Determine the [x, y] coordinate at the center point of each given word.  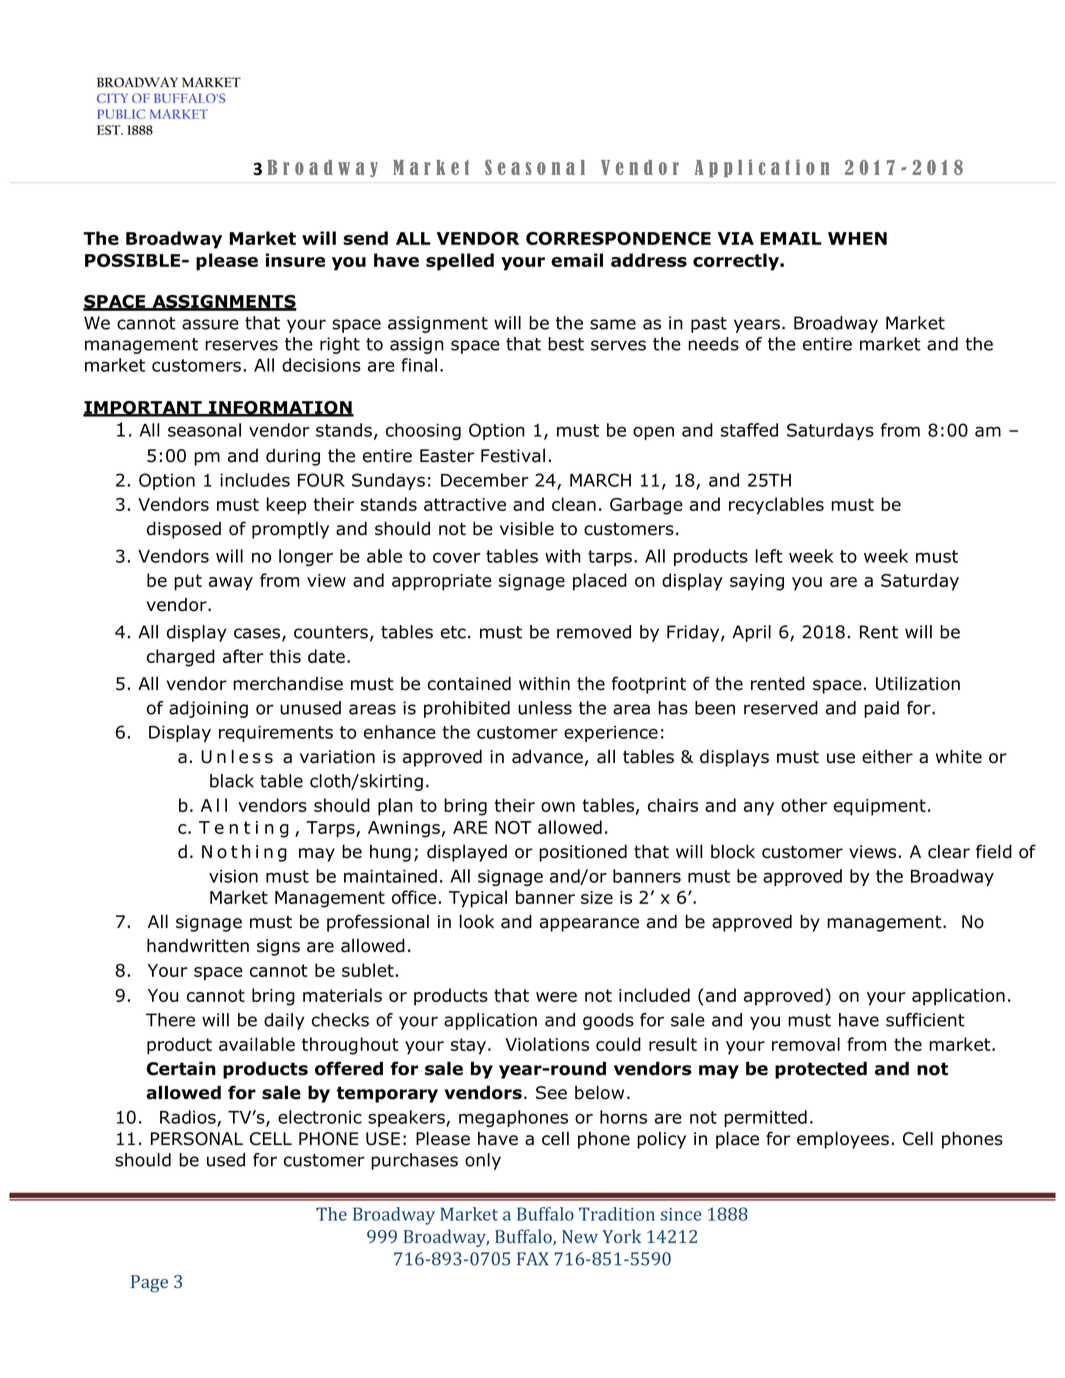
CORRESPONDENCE [618, 238]
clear [949, 852]
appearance [589, 925]
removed [594, 632]
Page [149, 1284]
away [231, 584]
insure [295, 260]
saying [757, 582]
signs [278, 947]
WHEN [857, 238]
